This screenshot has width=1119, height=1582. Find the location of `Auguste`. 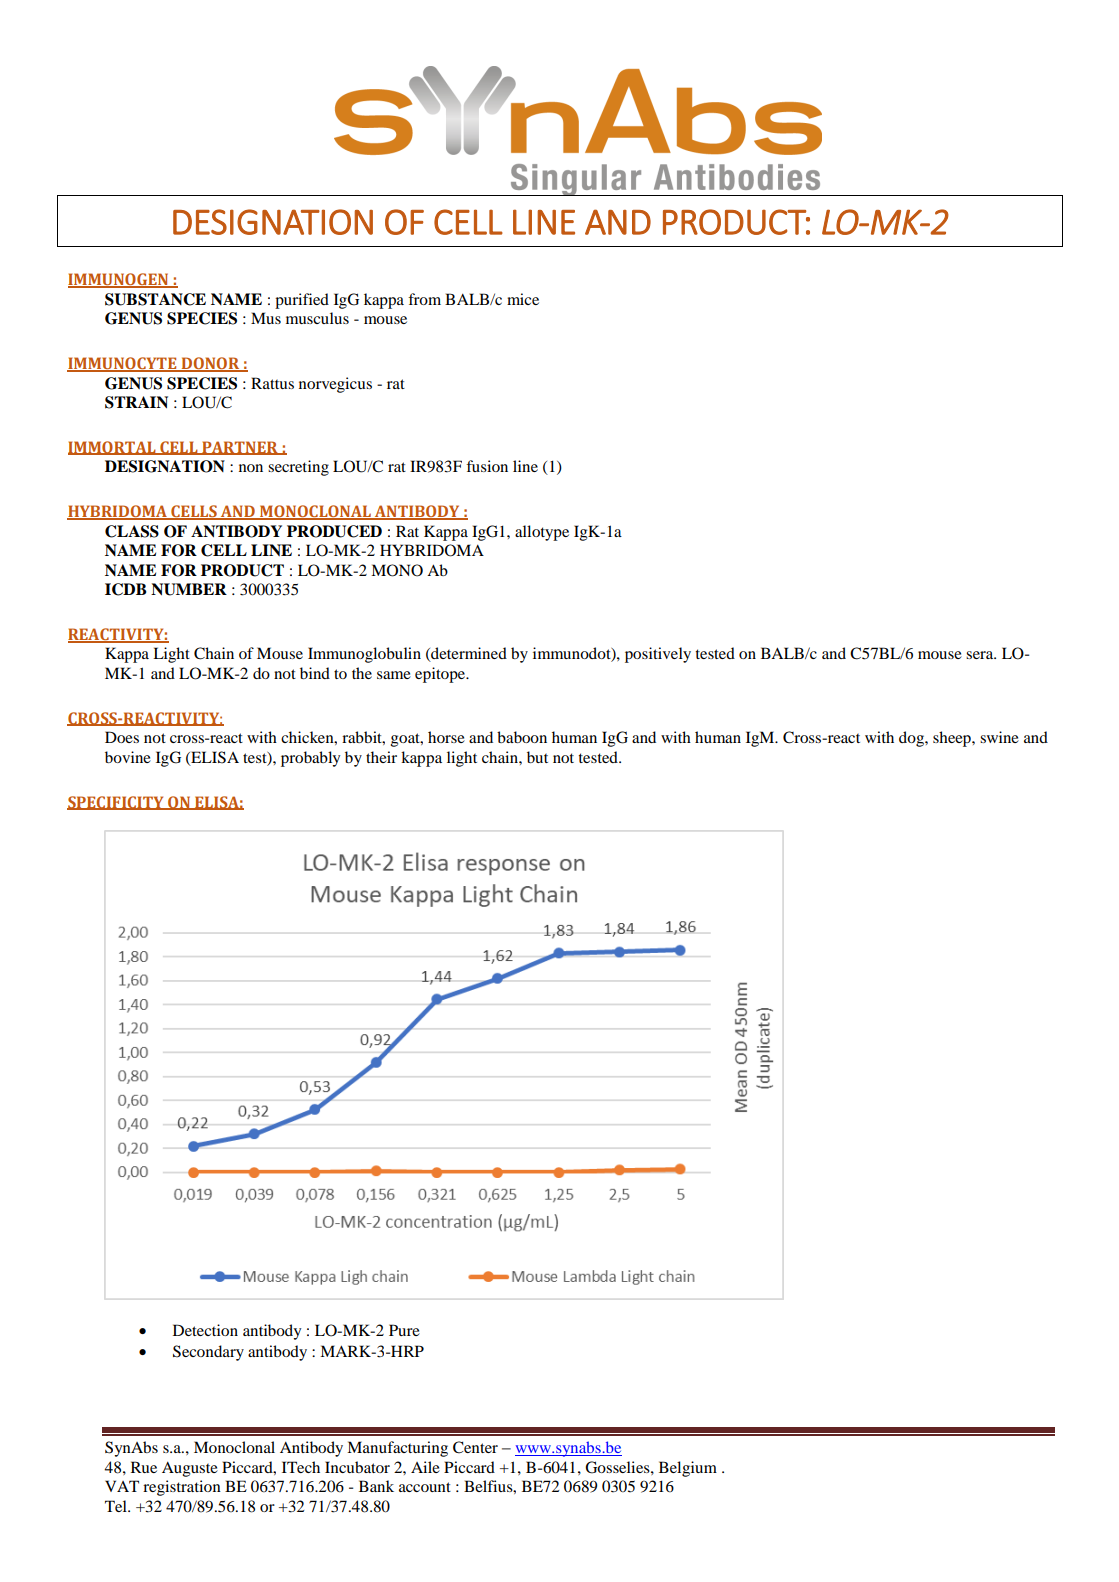

Auguste is located at coordinates (190, 1469).
